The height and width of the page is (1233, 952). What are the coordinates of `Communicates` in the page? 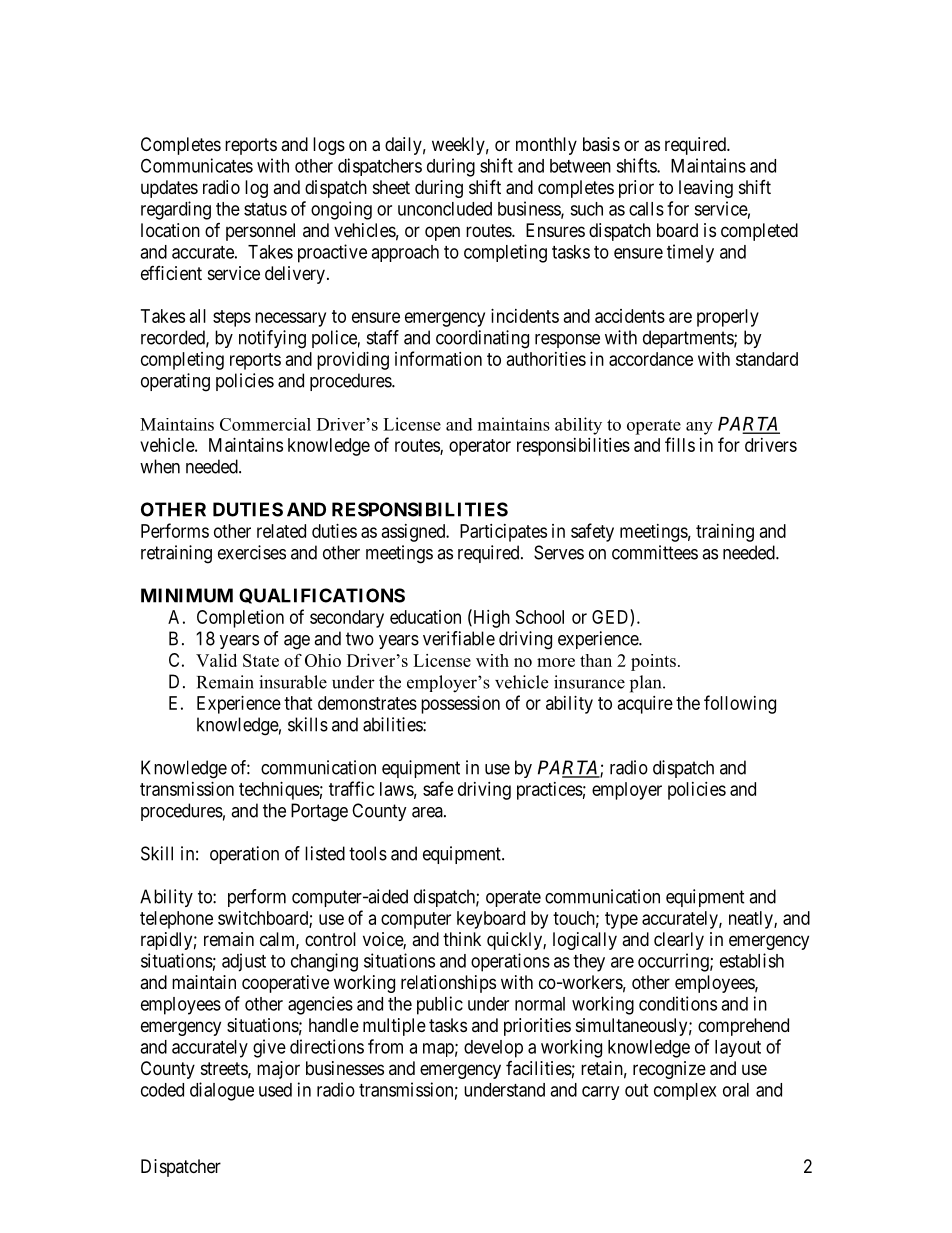 It's located at (197, 165).
